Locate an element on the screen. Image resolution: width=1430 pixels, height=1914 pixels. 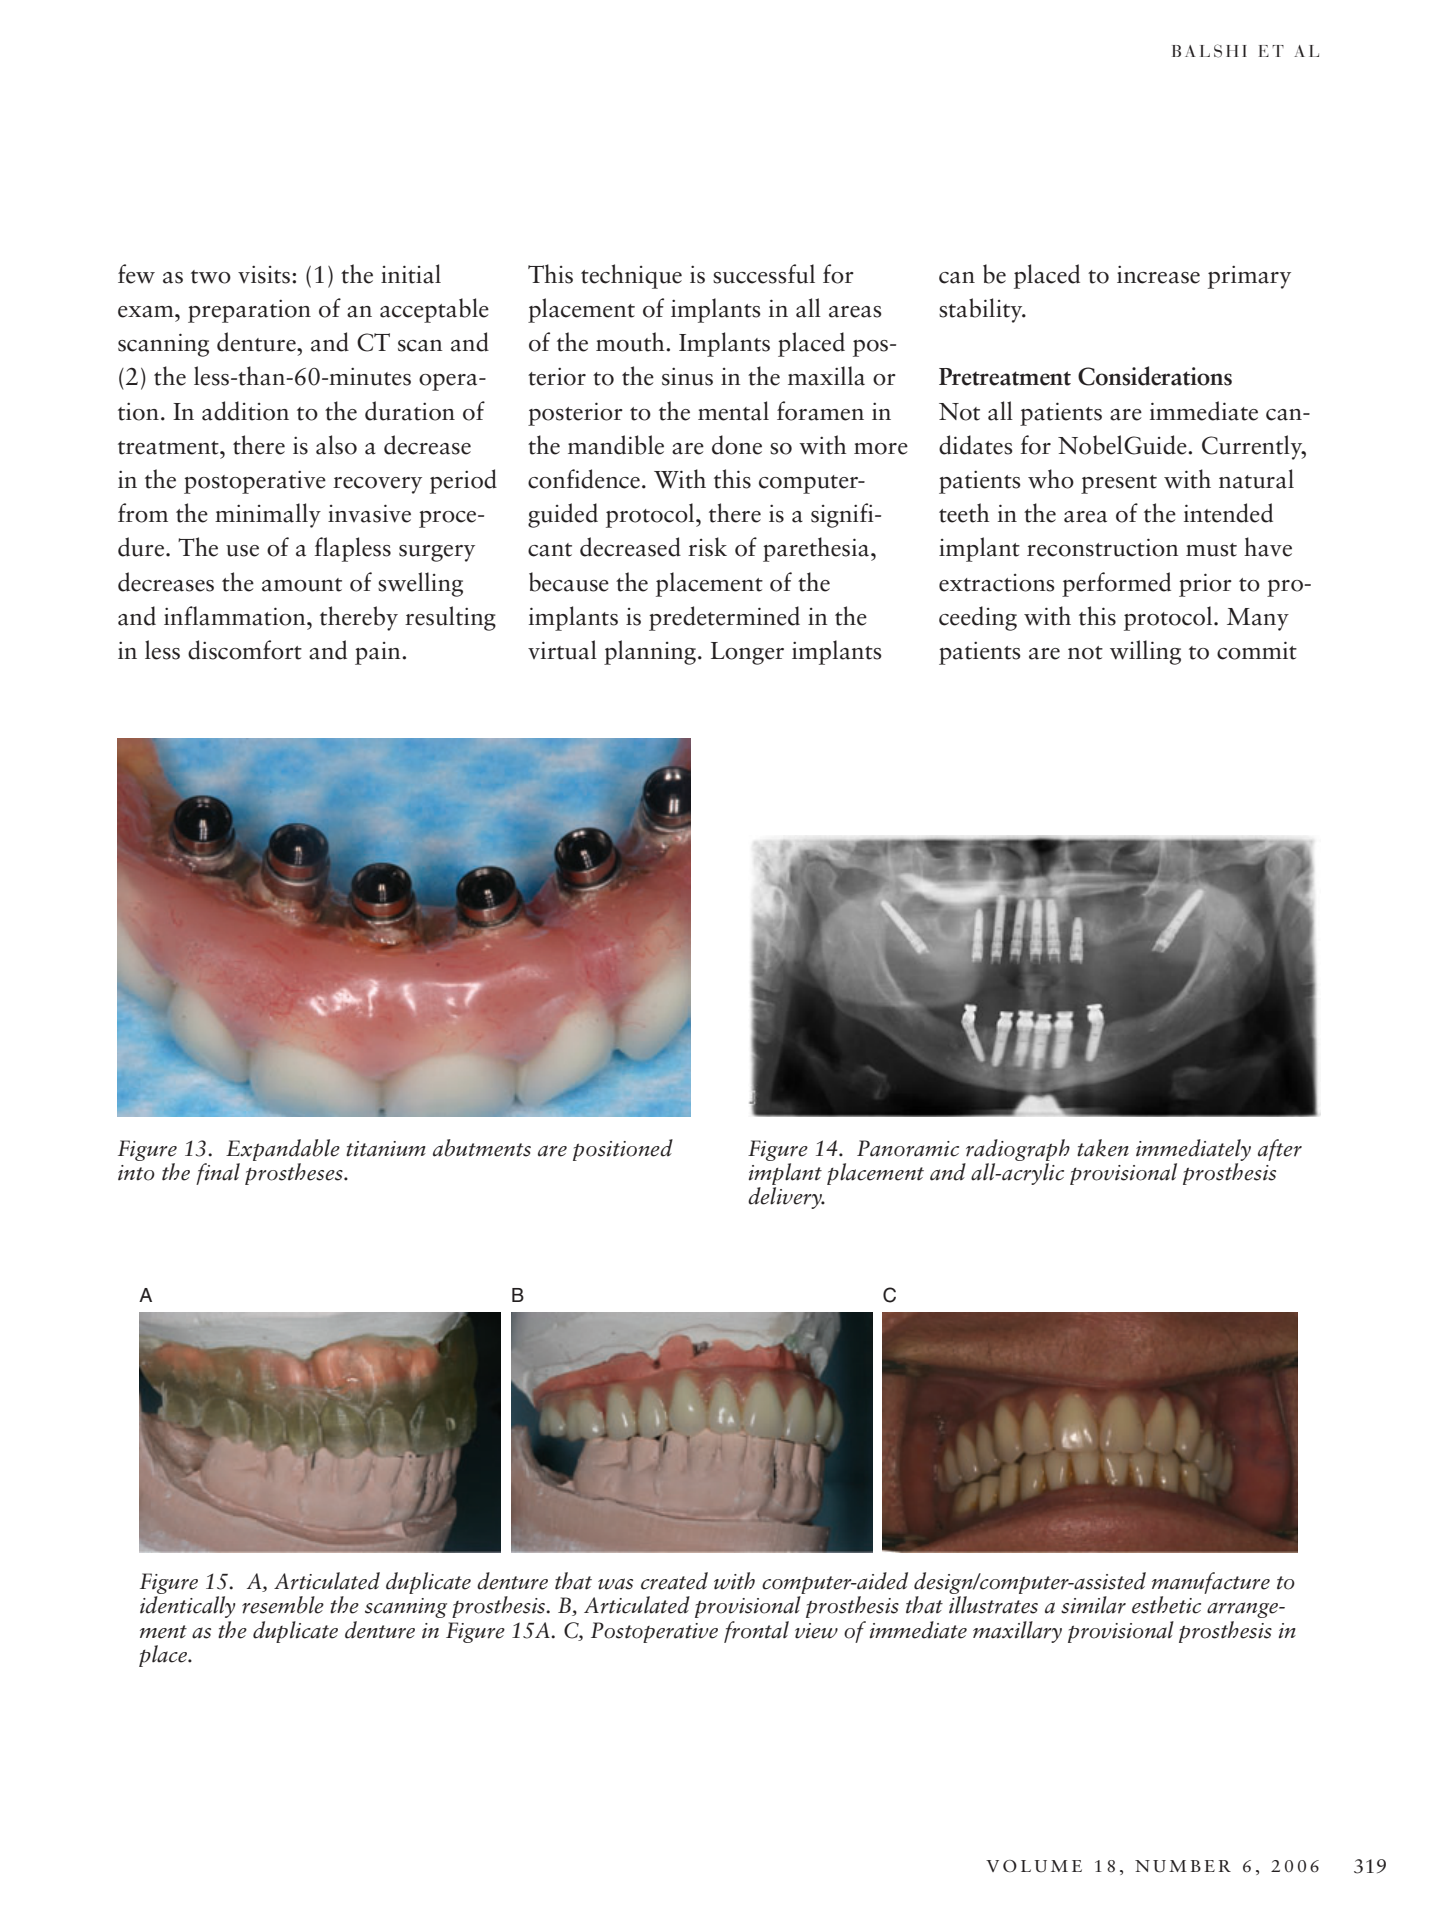
taken is located at coordinates (1103, 1148).
